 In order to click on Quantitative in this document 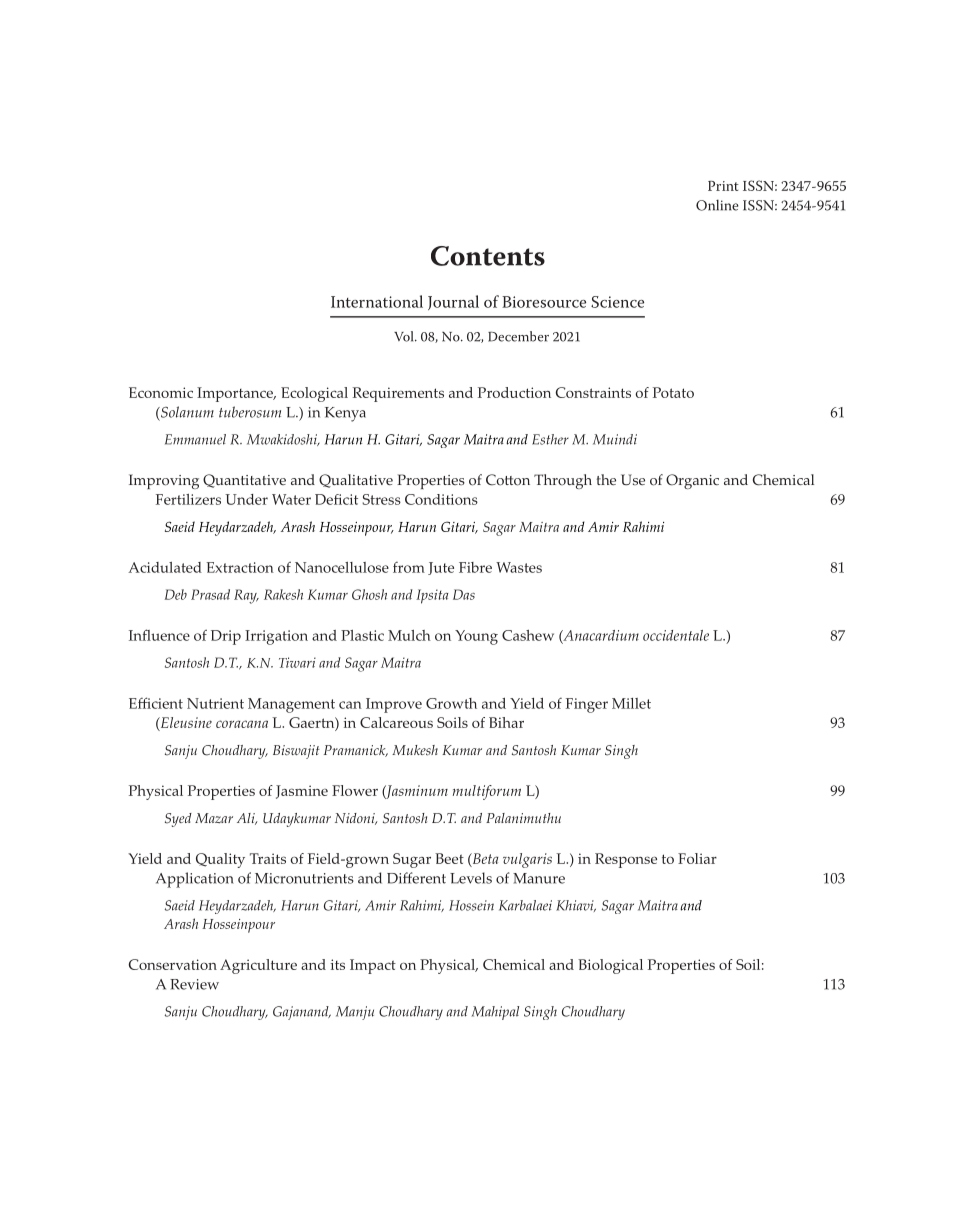, I will do `click(244, 481)`.
